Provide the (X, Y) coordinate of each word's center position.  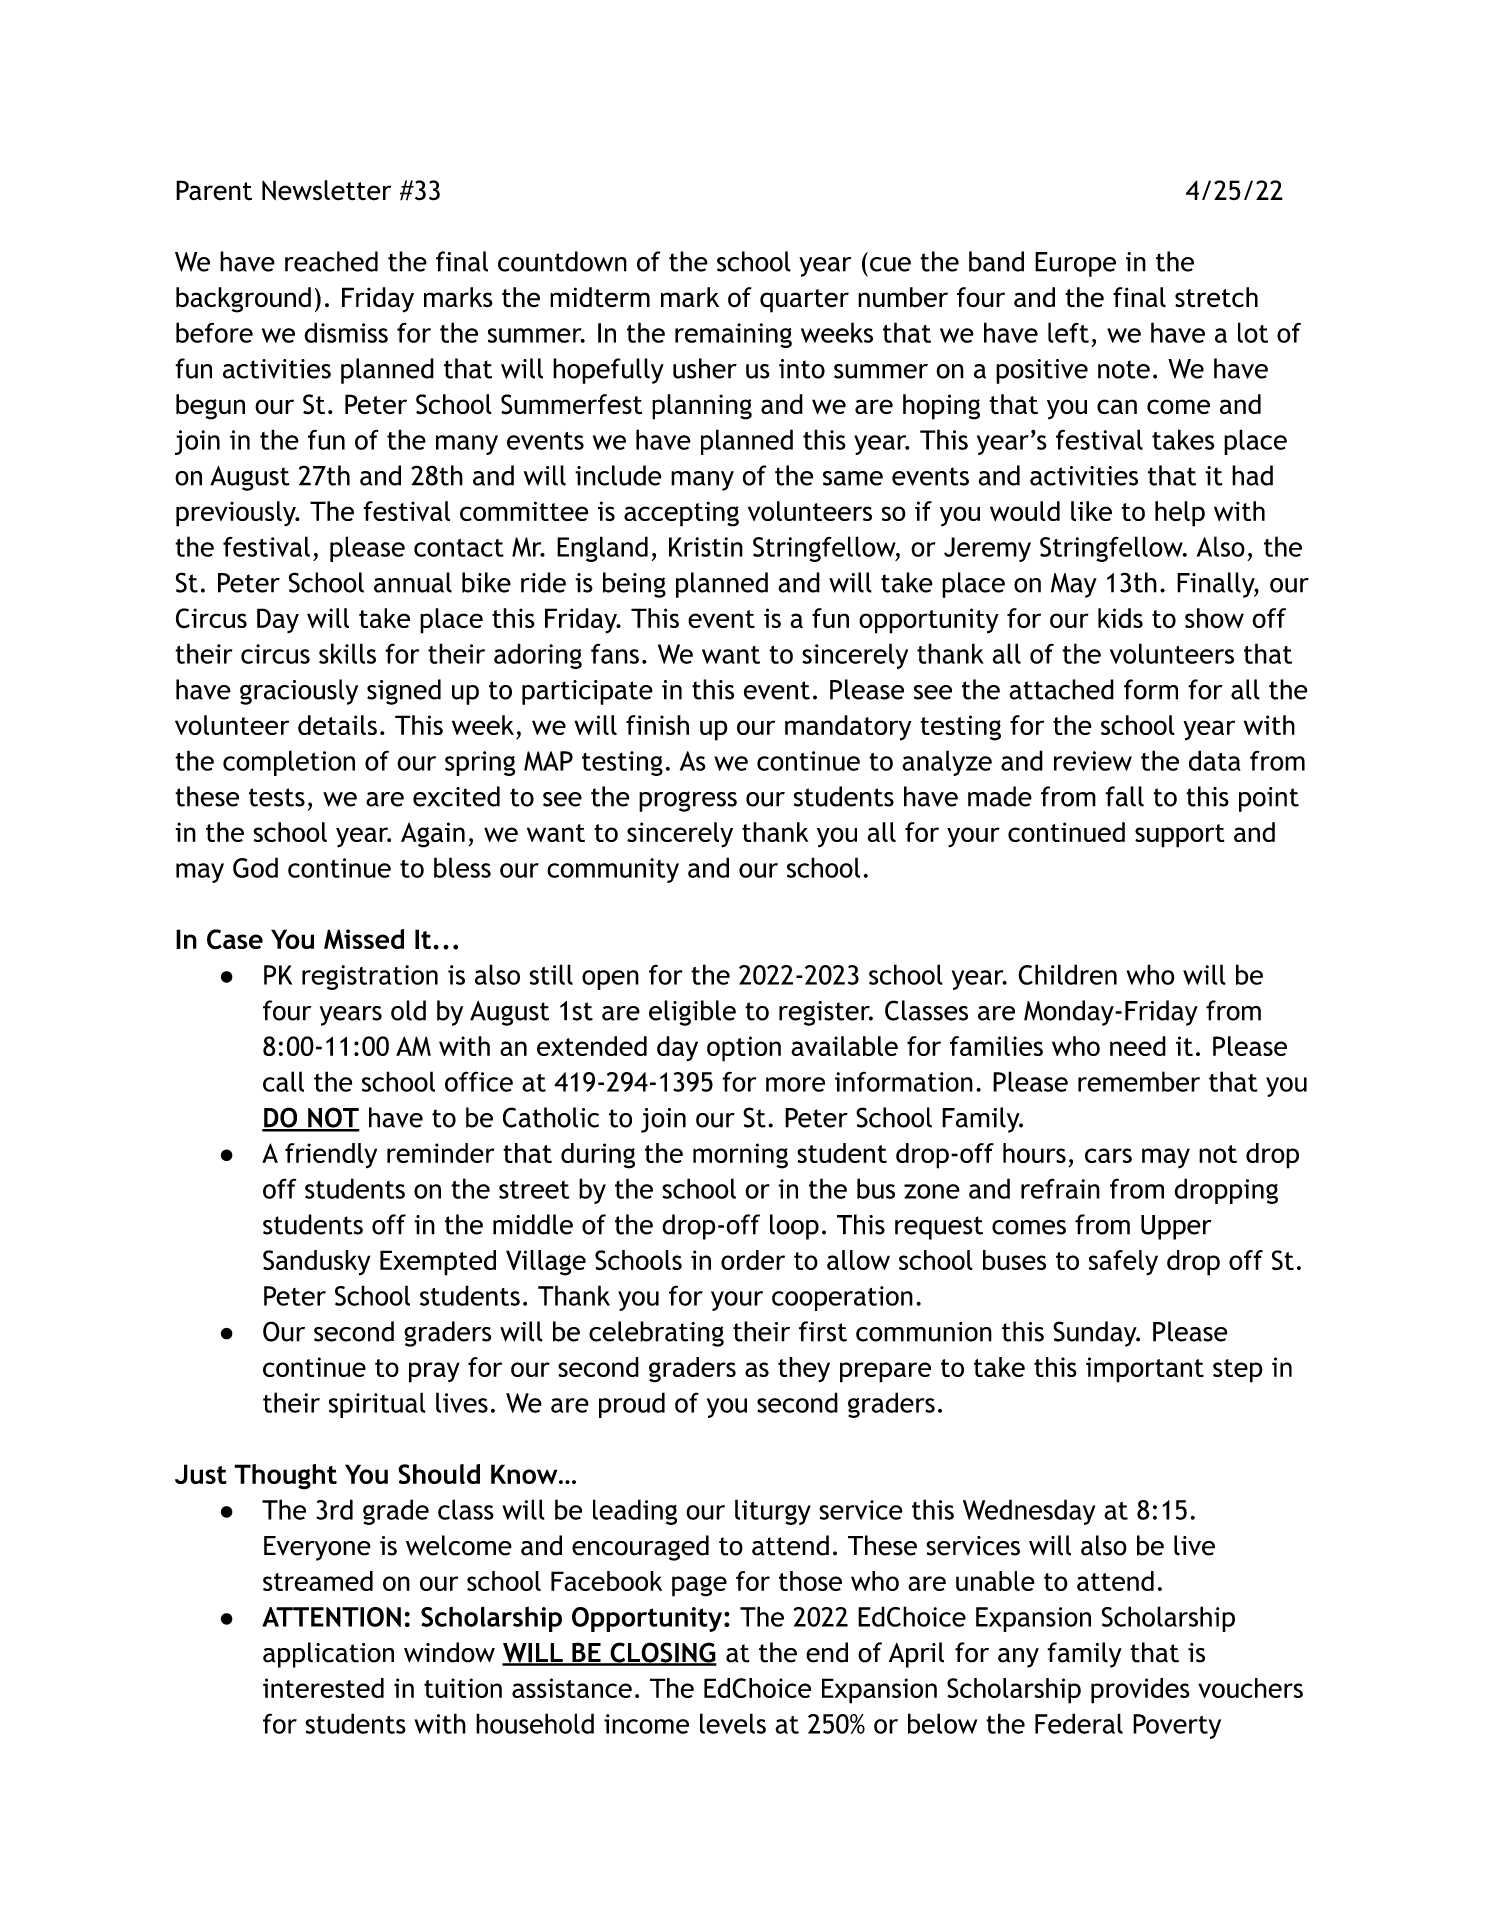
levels (733, 1723)
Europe (1075, 264)
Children (1067, 974)
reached (331, 261)
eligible (692, 1013)
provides (1140, 1691)
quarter (804, 301)
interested (323, 1688)
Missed (364, 939)
